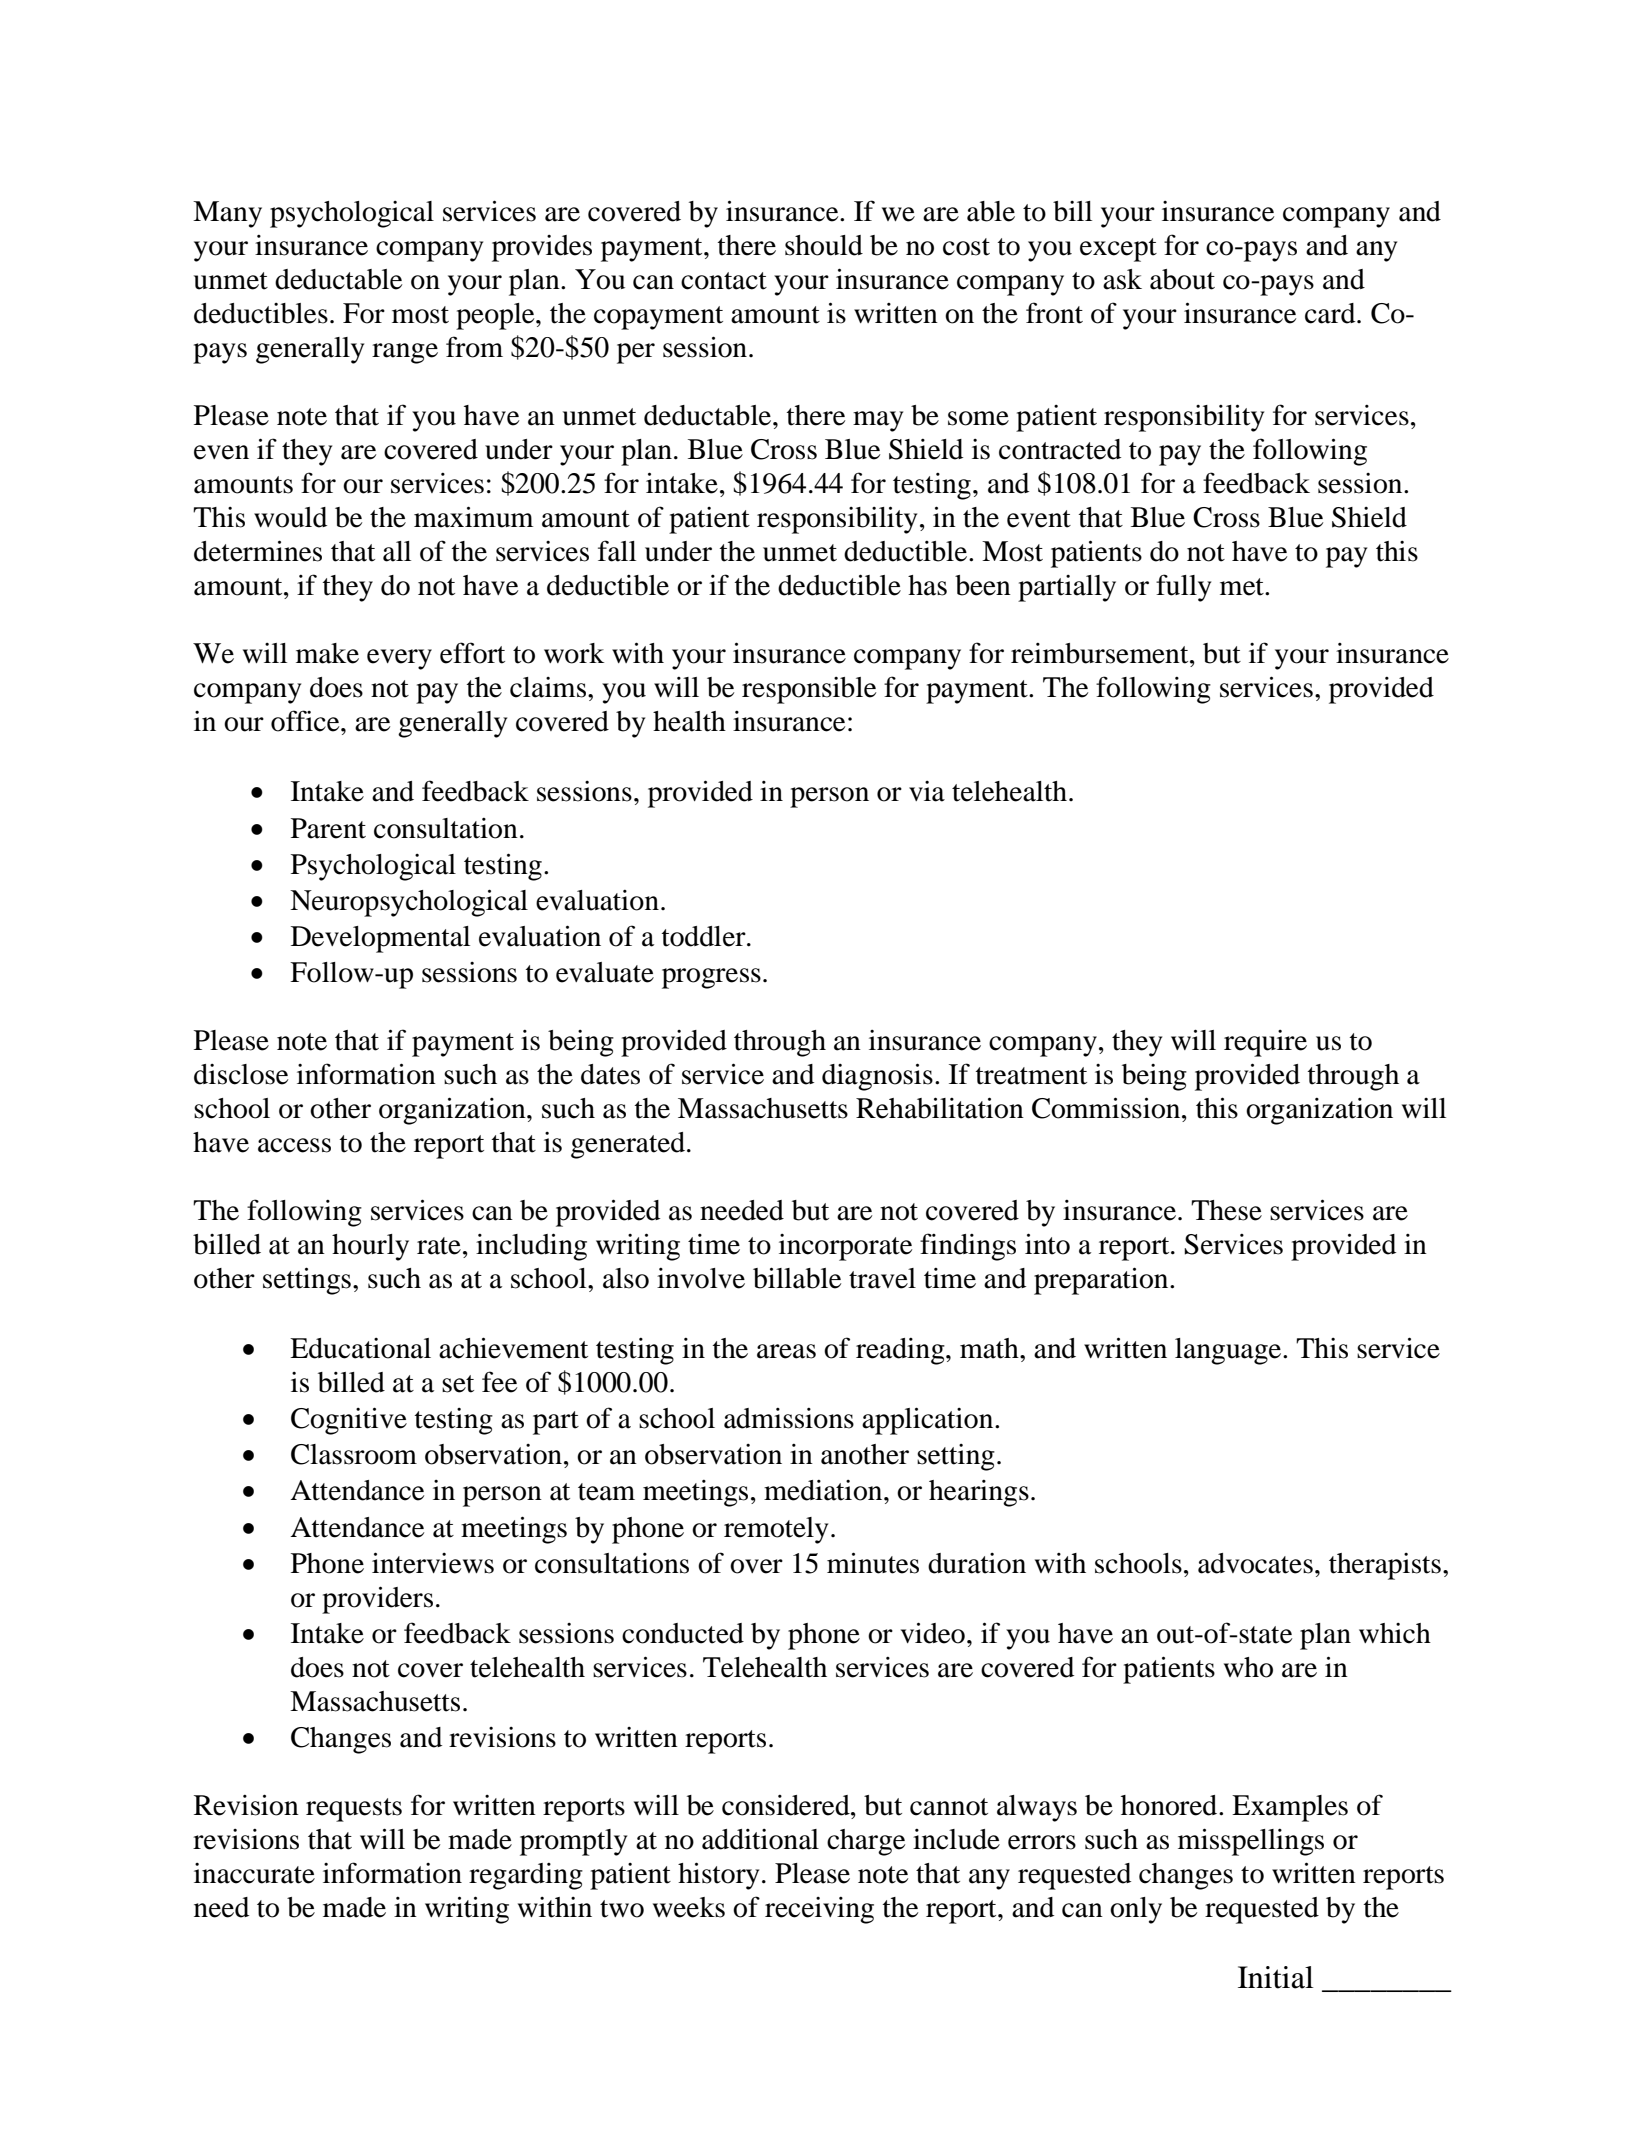  What do you see at coordinates (1183, 588) in the screenshot?
I see `fully` at bounding box center [1183, 588].
